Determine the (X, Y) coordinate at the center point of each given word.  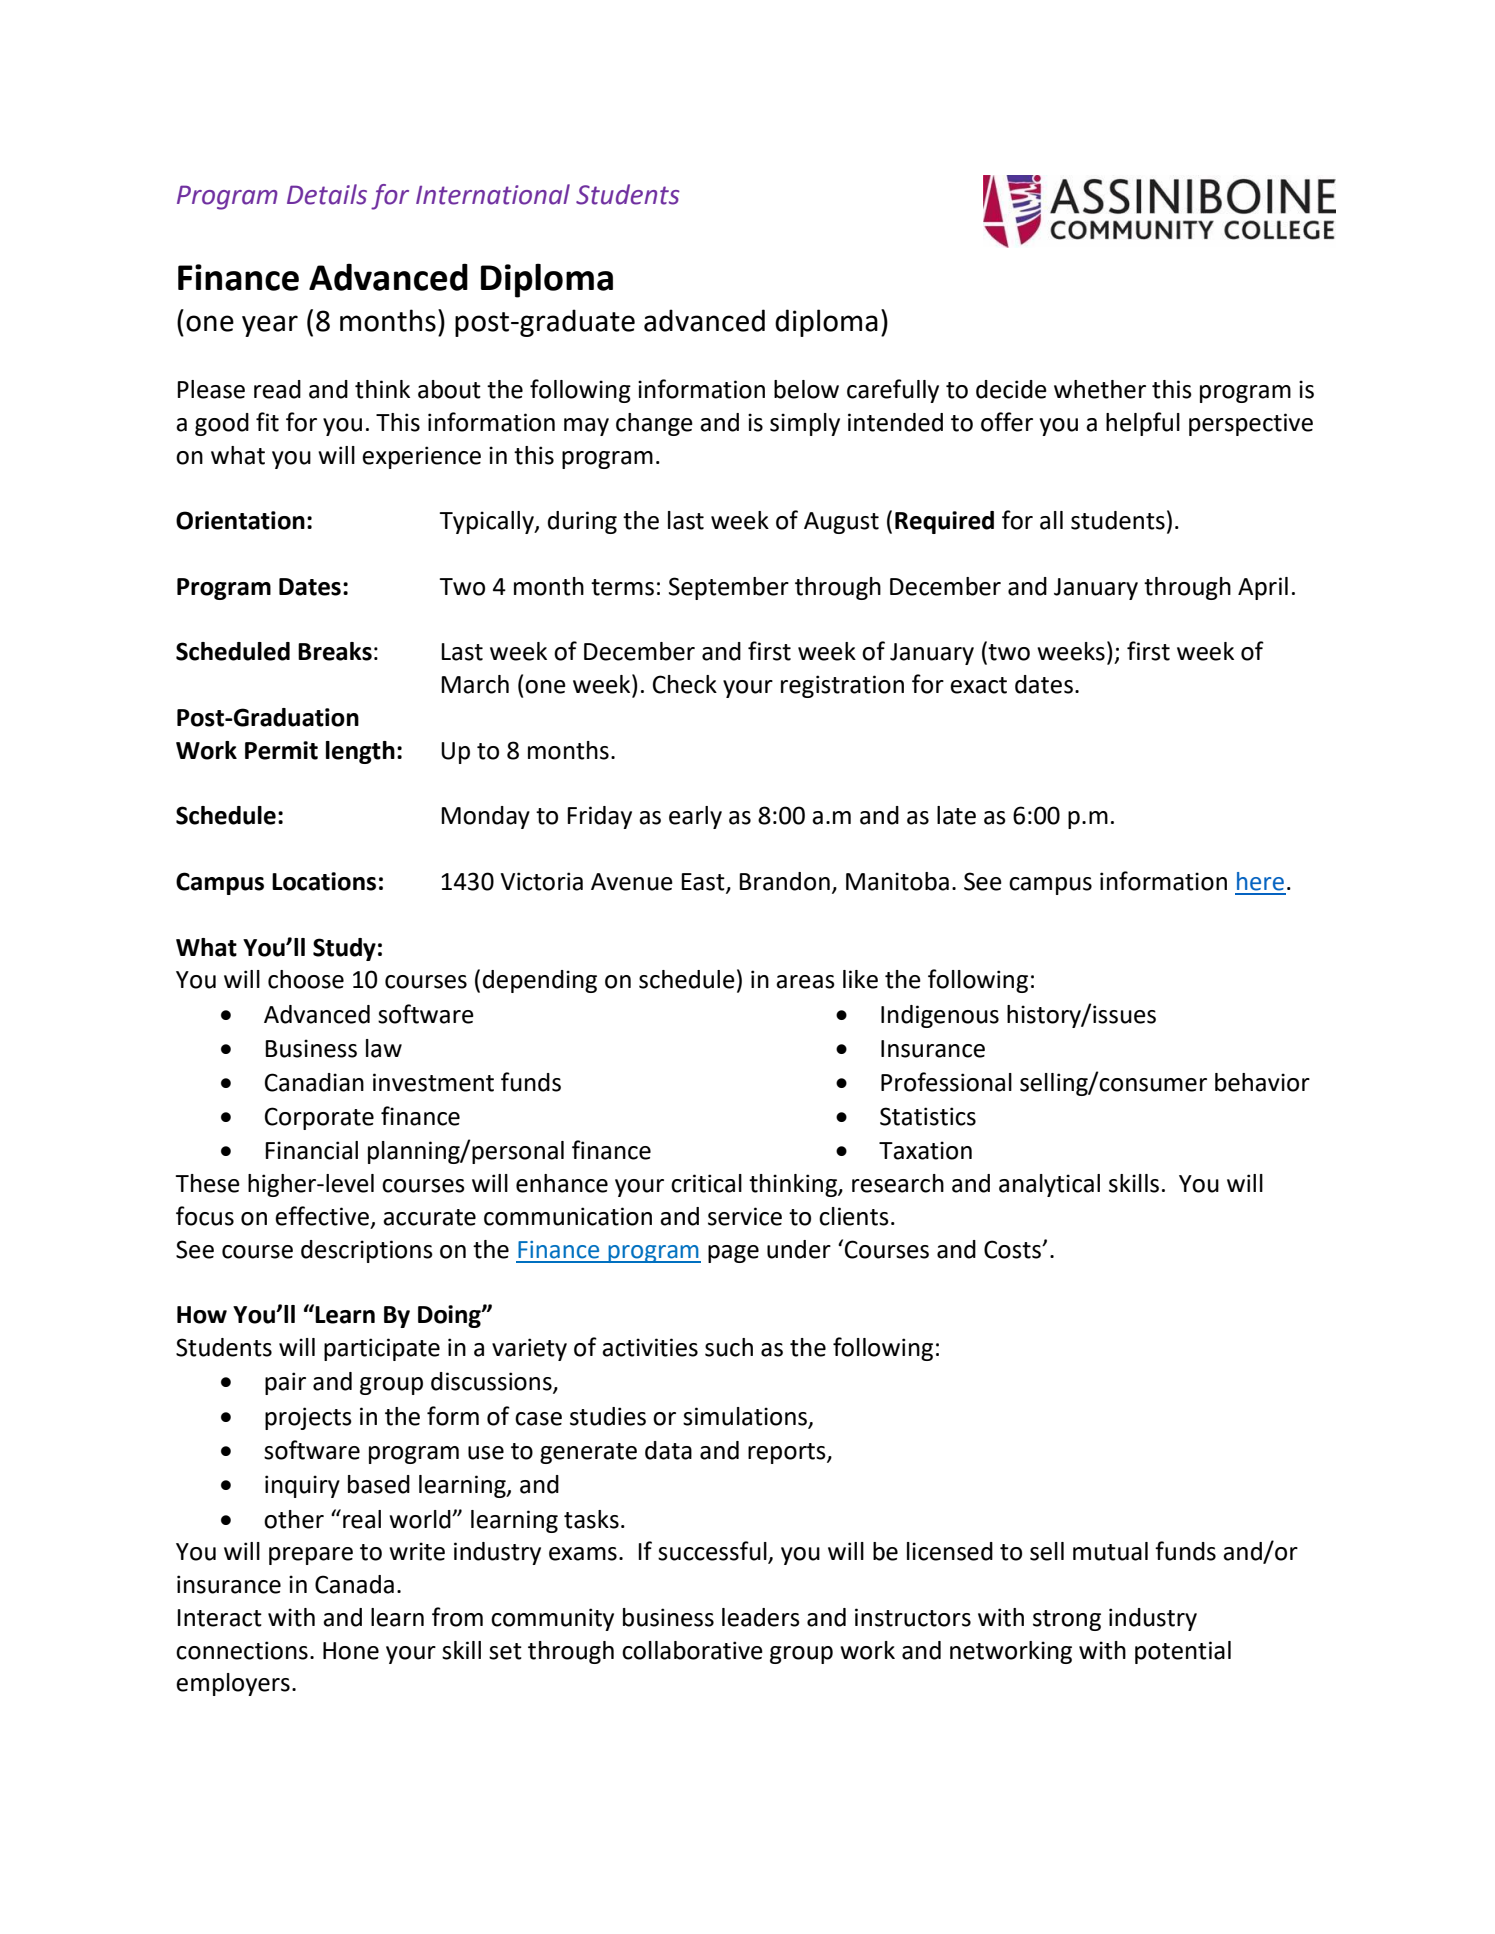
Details (327, 194)
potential (1183, 1652)
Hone (351, 1651)
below (806, 389)
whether (1100, 389)
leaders (761, 1617)
